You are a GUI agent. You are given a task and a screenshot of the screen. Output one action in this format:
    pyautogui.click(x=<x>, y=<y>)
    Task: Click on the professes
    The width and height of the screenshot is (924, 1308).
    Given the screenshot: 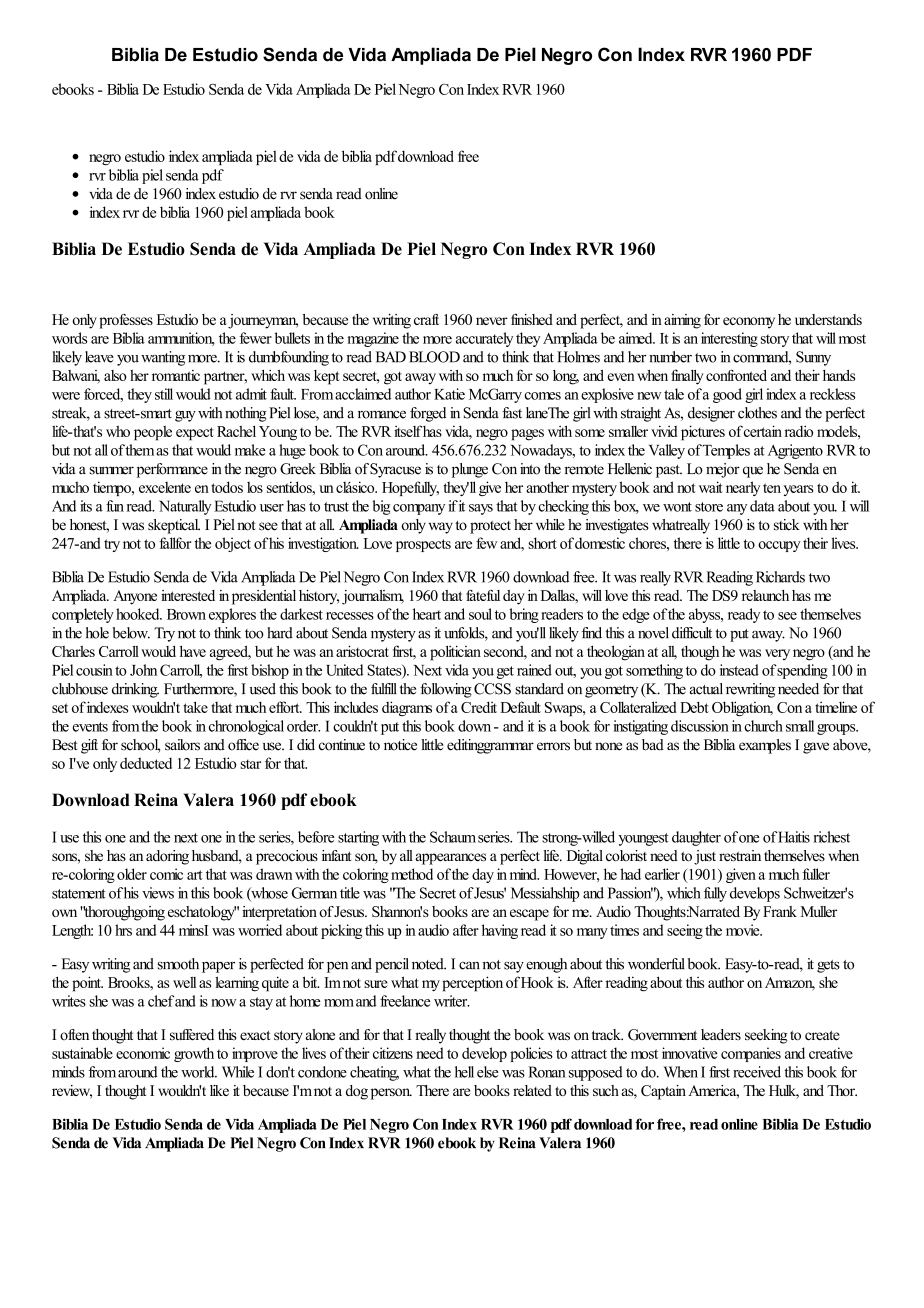 What is the action you would take?
    pyautogui.click(x=126, y=321)
